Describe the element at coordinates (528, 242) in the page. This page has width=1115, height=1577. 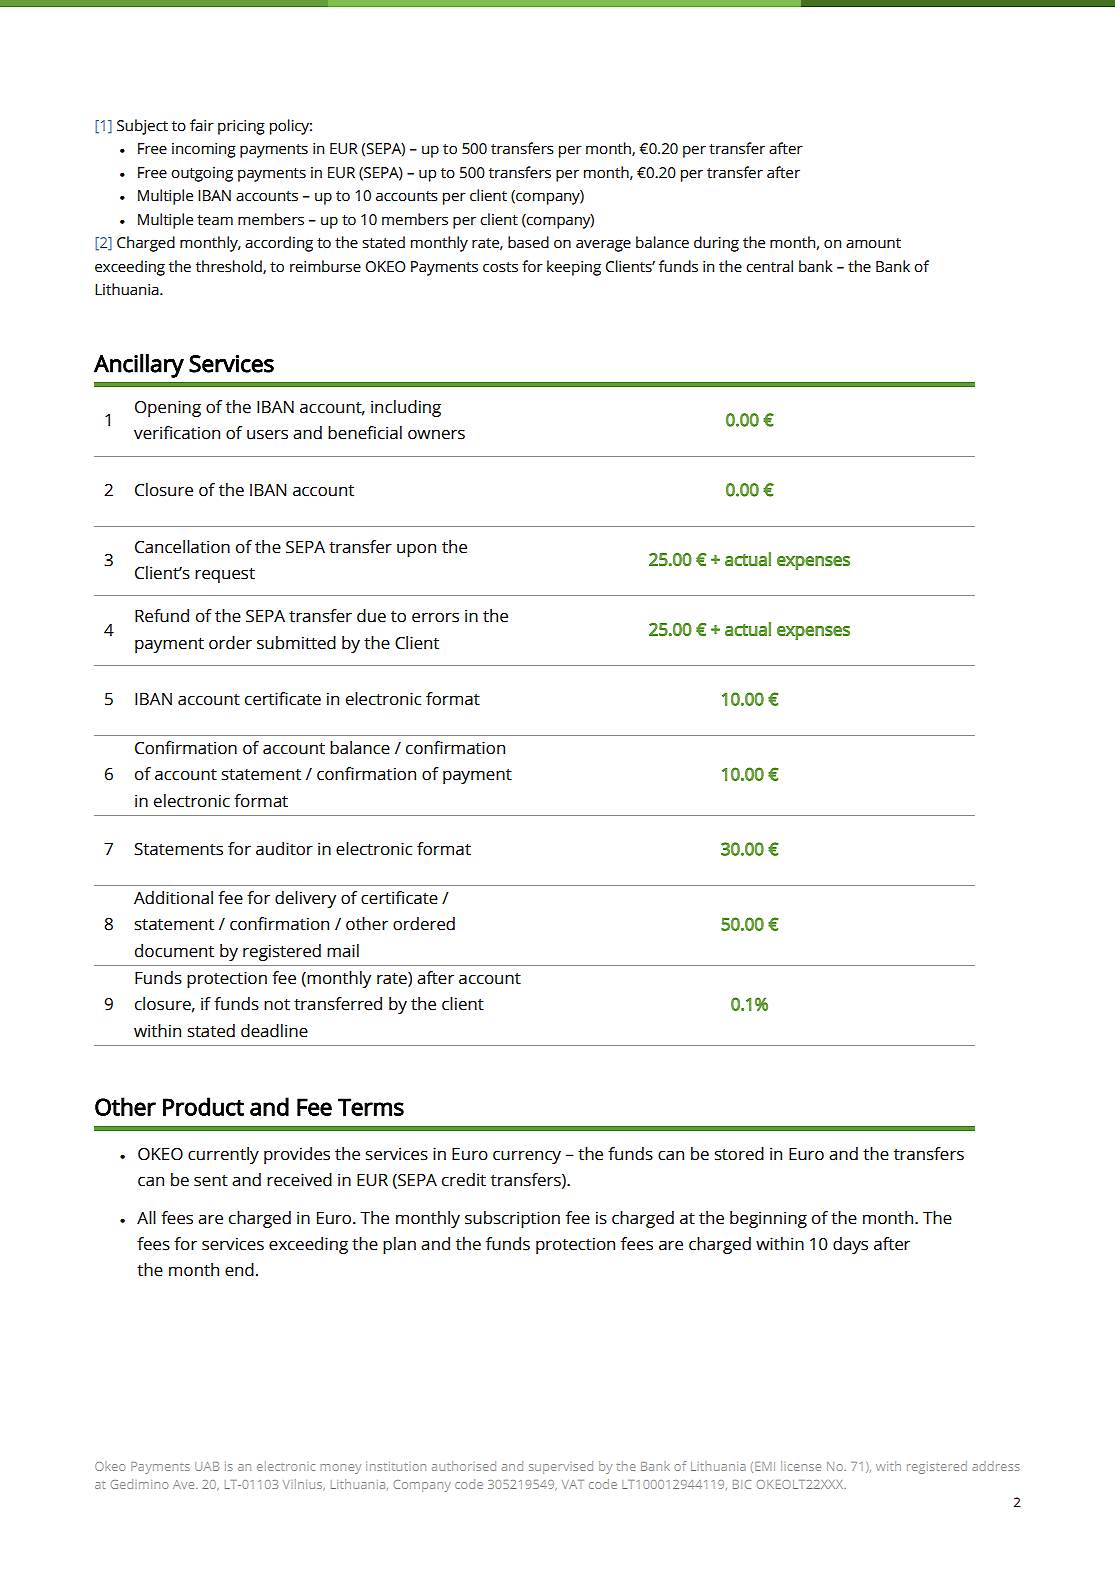
I see `based` at that location.
